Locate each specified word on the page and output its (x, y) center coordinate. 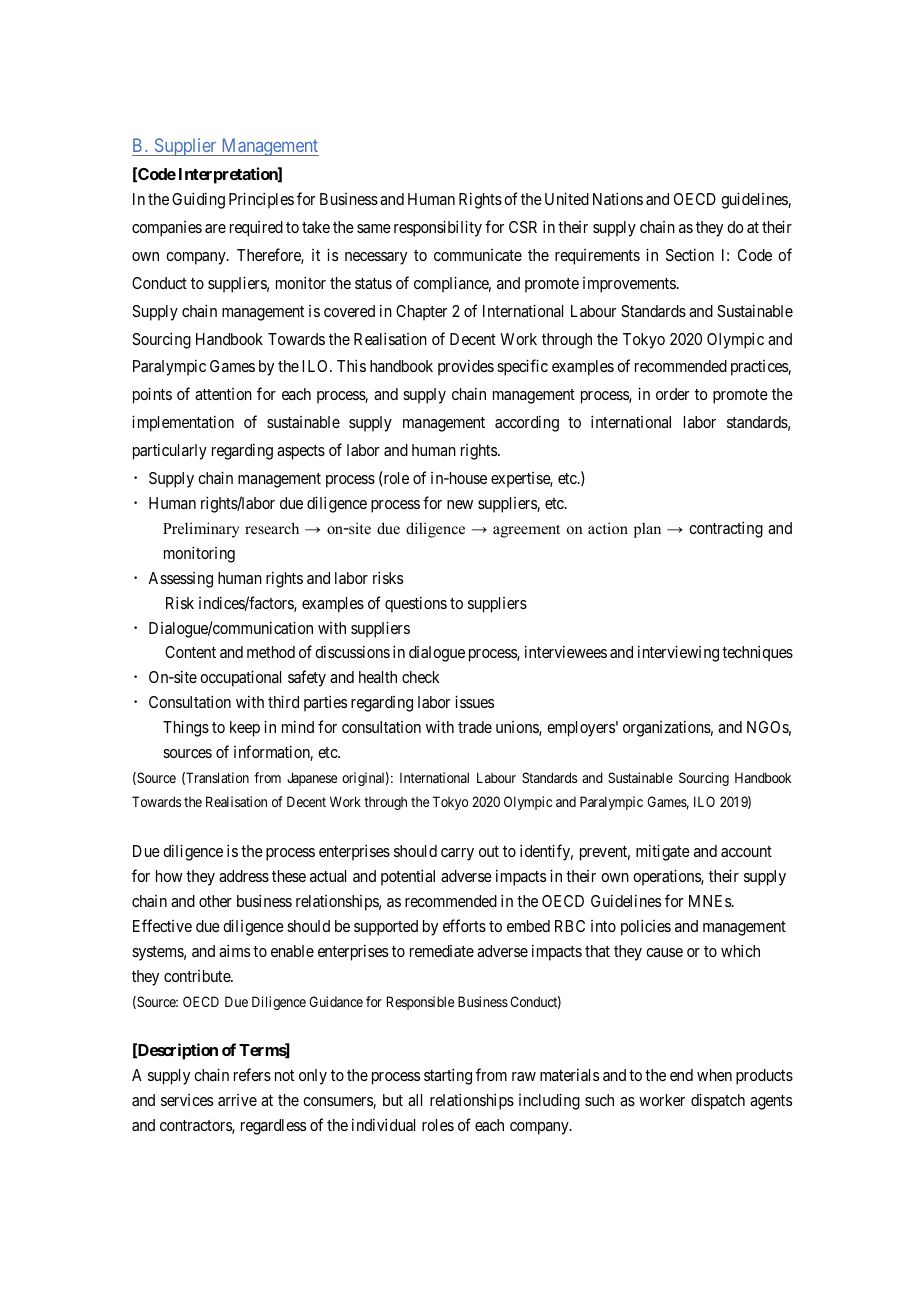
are (215, 228)
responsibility (438, 228)
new (460, 504)
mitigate (663, 852)
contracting (726, 529)
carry (457, 854)
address (244, 876)
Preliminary (201, 530)
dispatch (718, 1101)
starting (448, 1076)
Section (690, 254)
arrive (237, 1100)
